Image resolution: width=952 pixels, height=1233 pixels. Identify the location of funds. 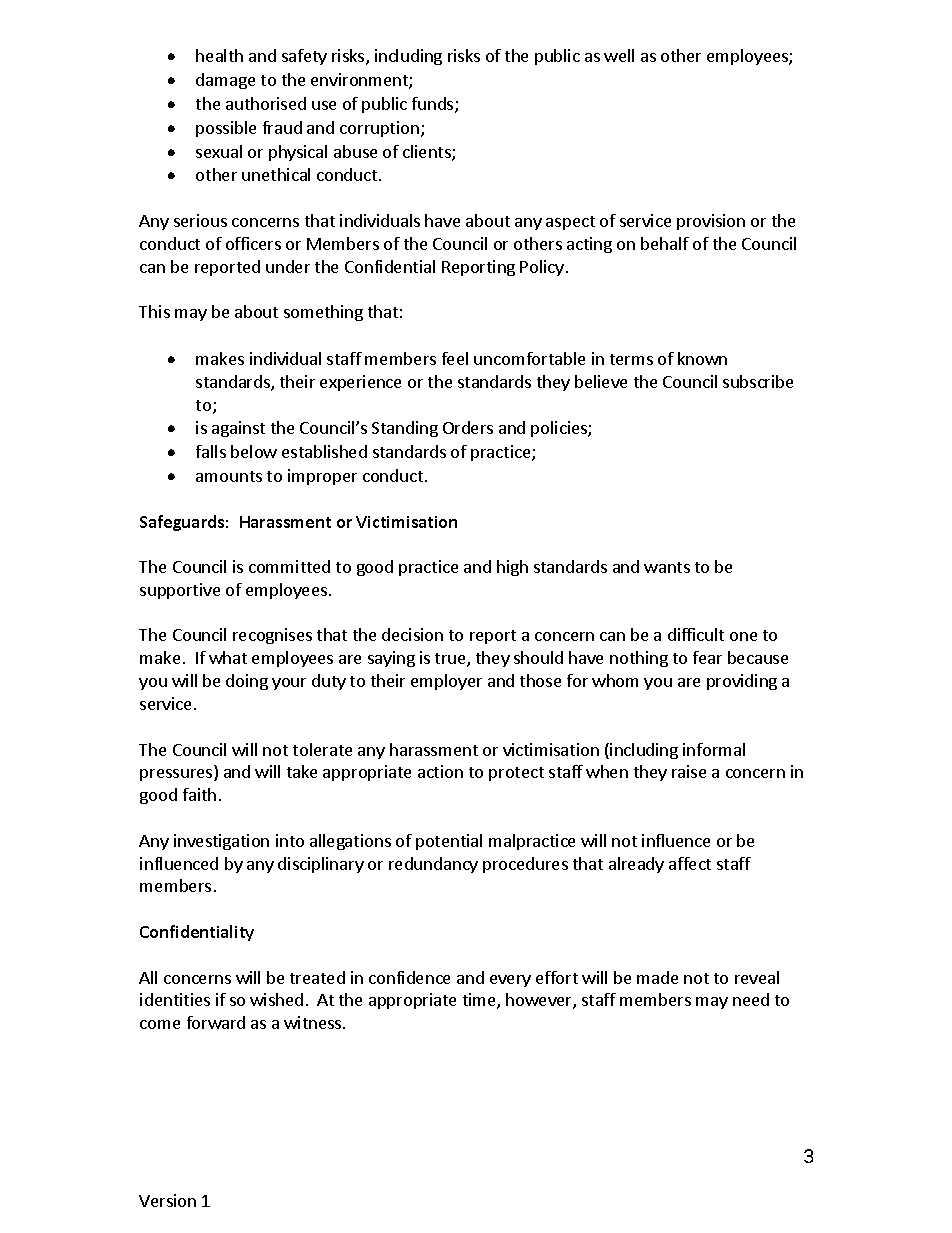
(434, 105).
